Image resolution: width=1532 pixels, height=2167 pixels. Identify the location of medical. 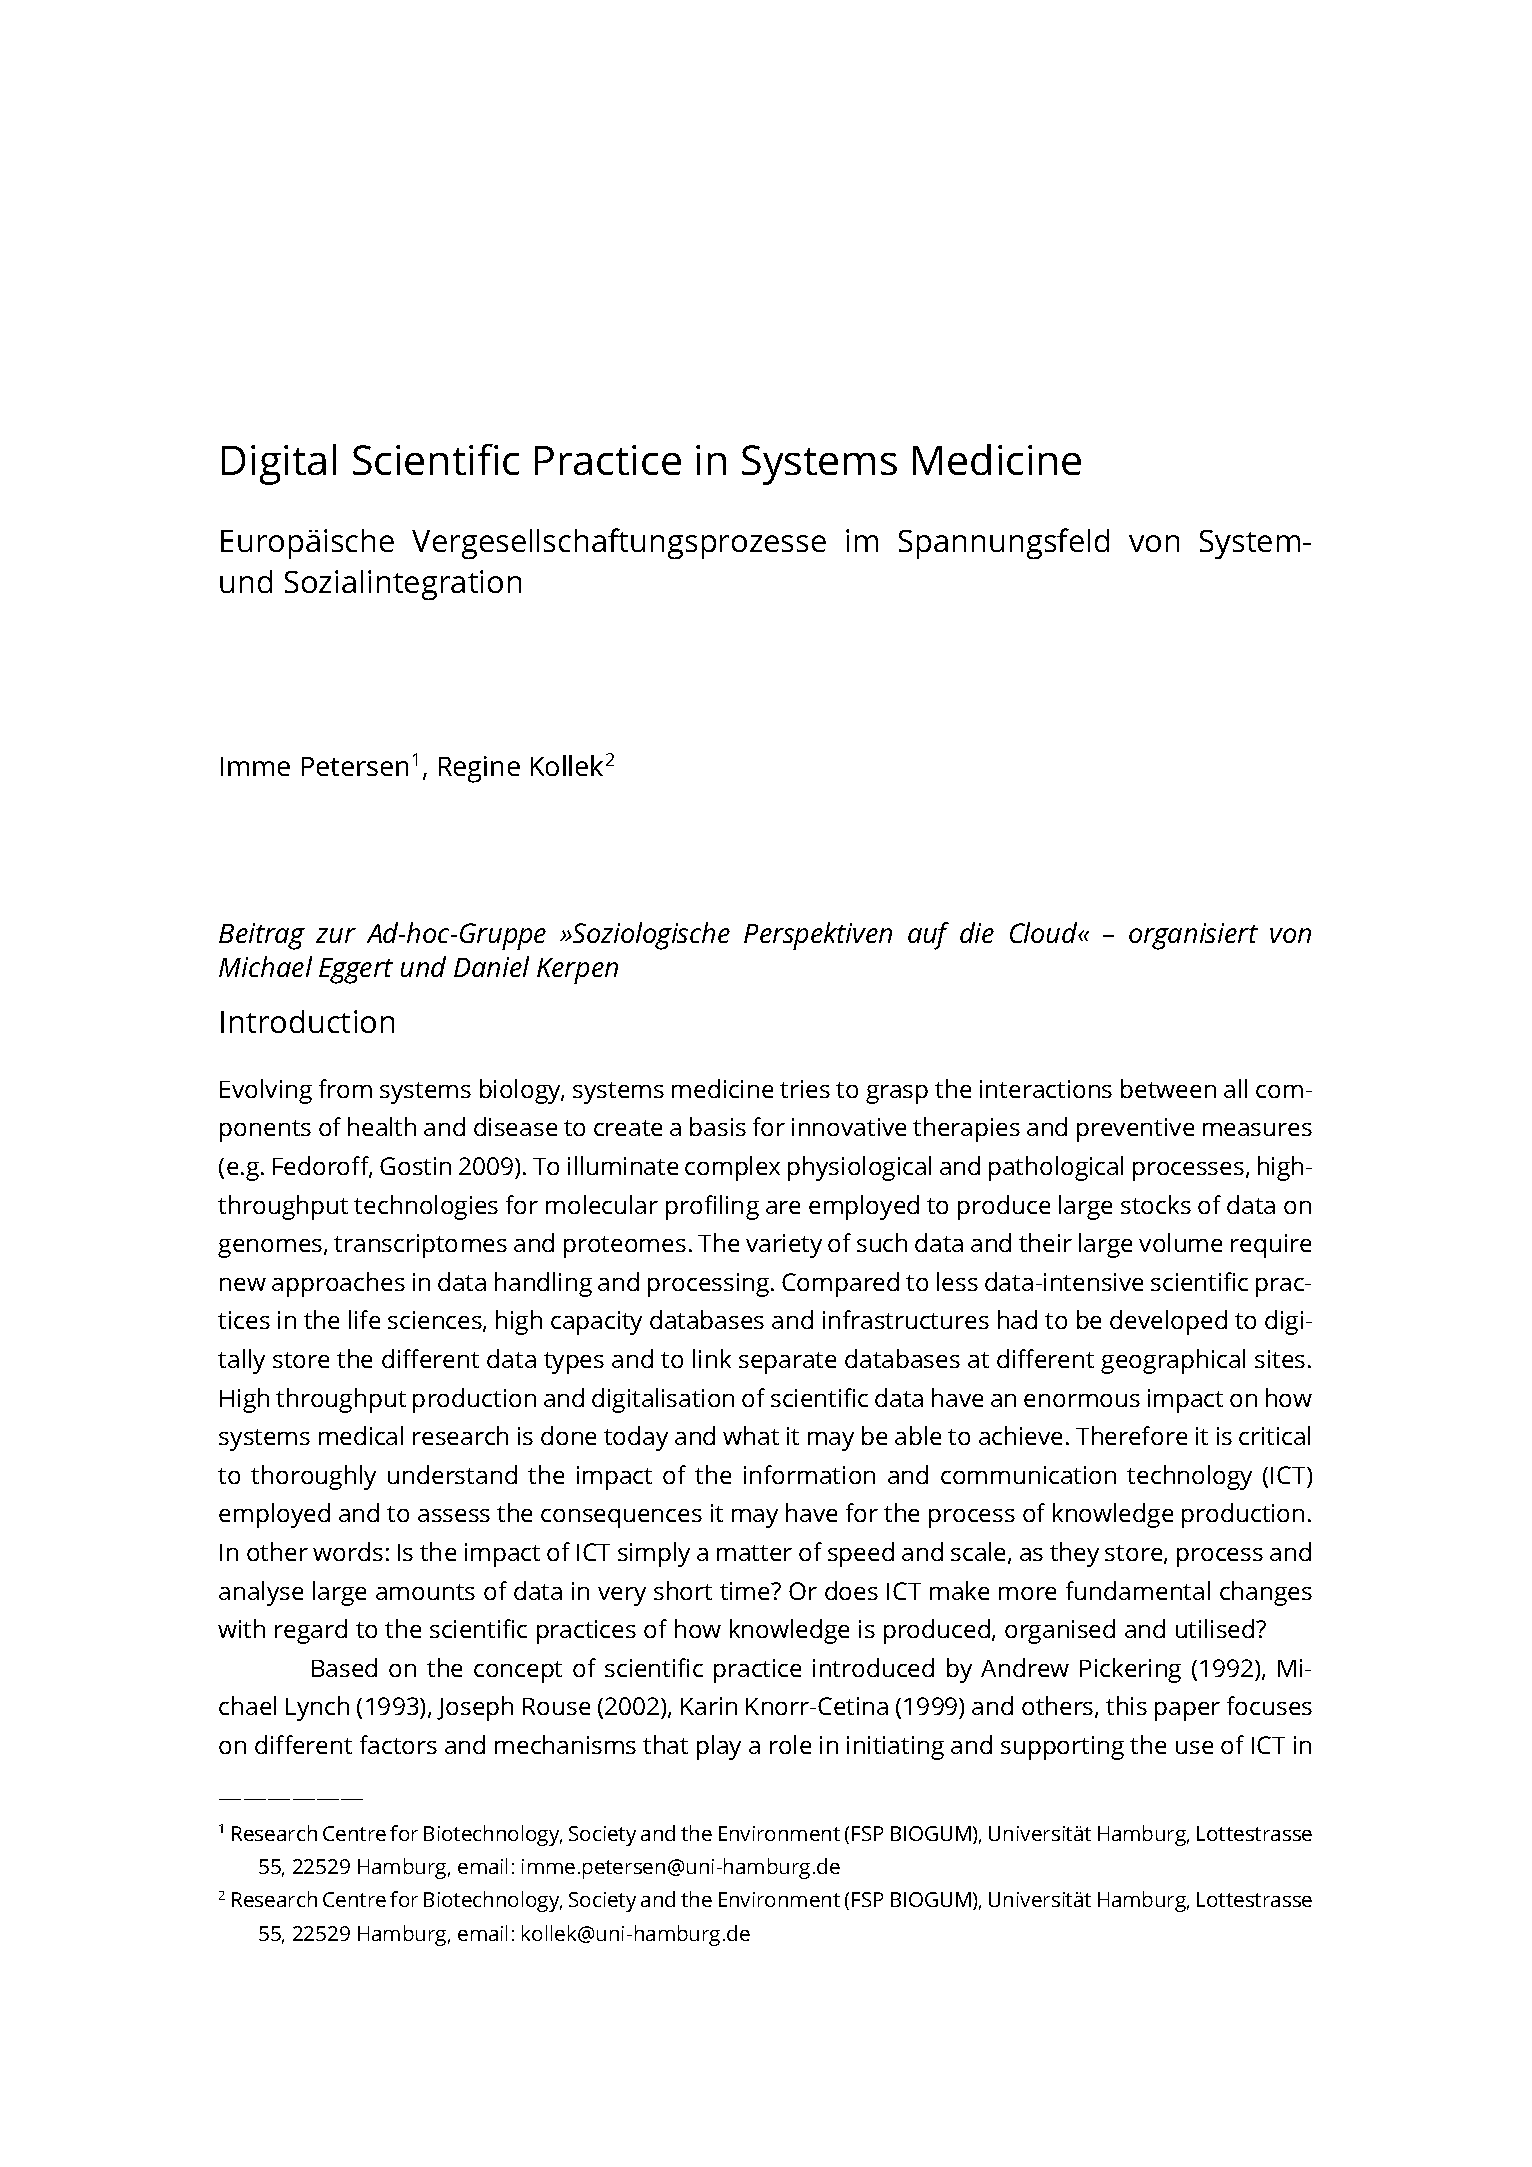
(361, 1435).
